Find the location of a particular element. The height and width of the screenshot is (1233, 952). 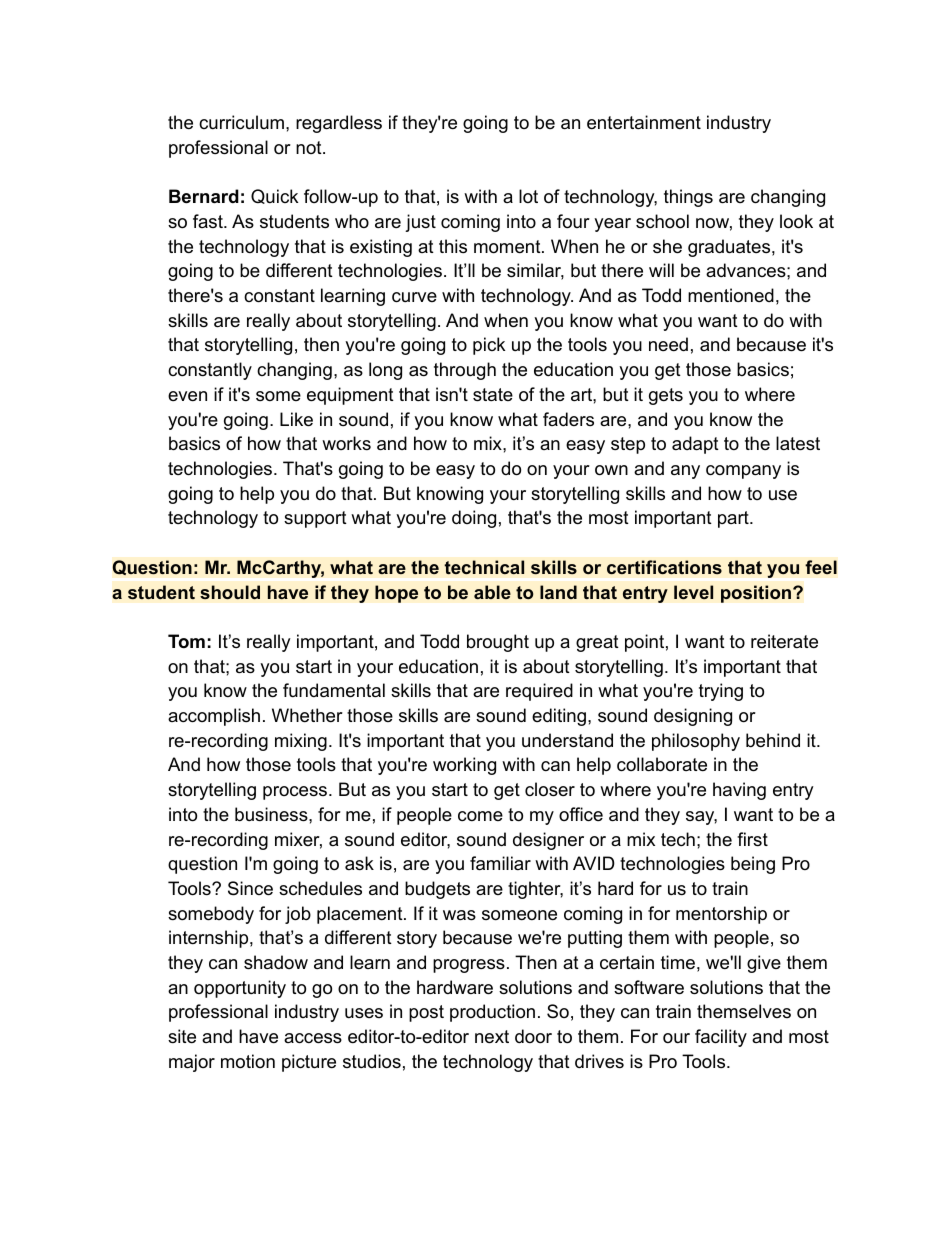

motion is located at coordinates (248, 1061).
